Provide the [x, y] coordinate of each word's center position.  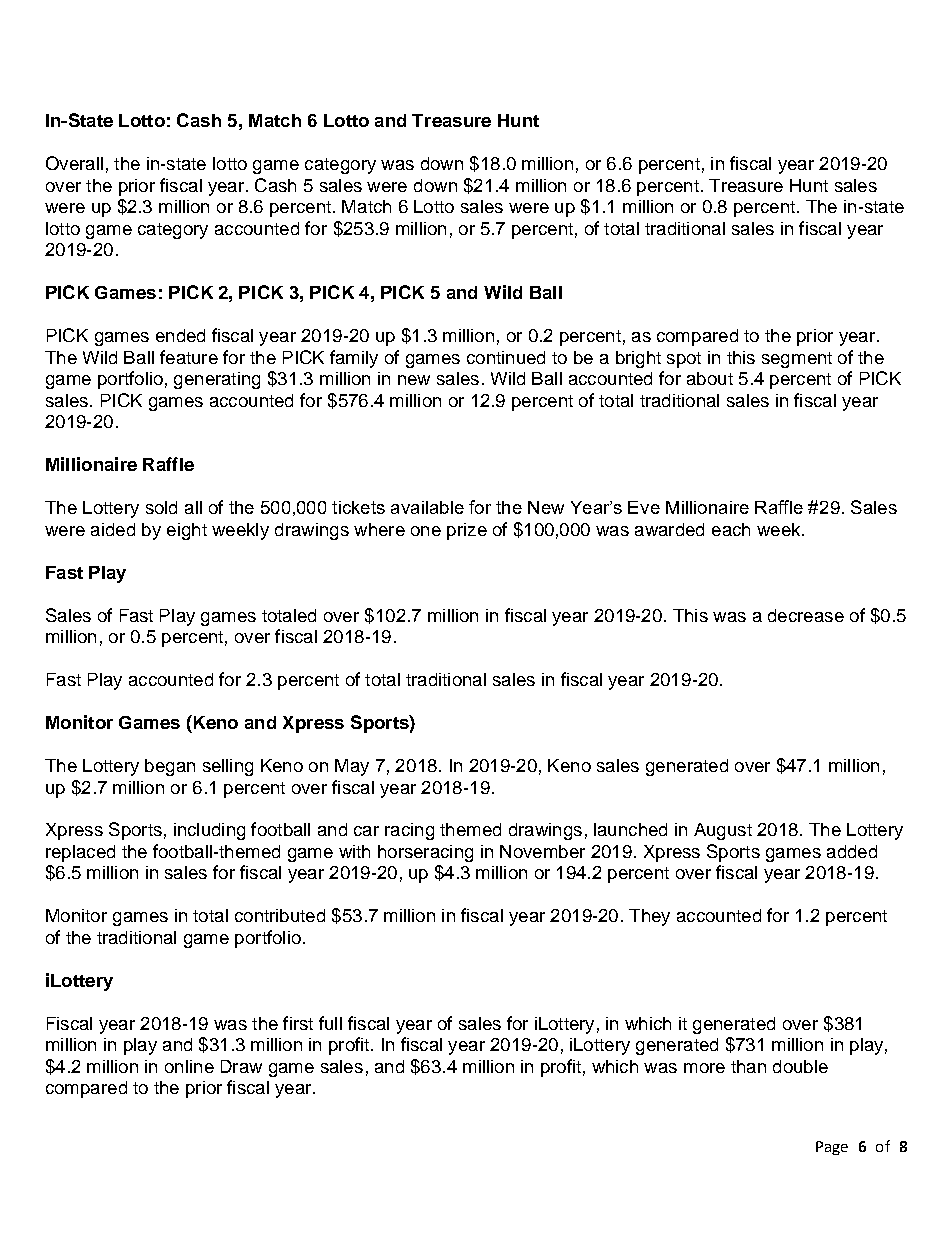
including [209, 831]
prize [467, 531]
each [731, 529]
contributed [280, 915]
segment [797, 360]
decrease [806, 615]
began [170, 767]
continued [506, 357]
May [352, 767]
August [723, 831]
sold [161, 507]
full [330, 1023]
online [189, 1066]
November [542, 851]
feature [189, 357]
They [649, 917]
